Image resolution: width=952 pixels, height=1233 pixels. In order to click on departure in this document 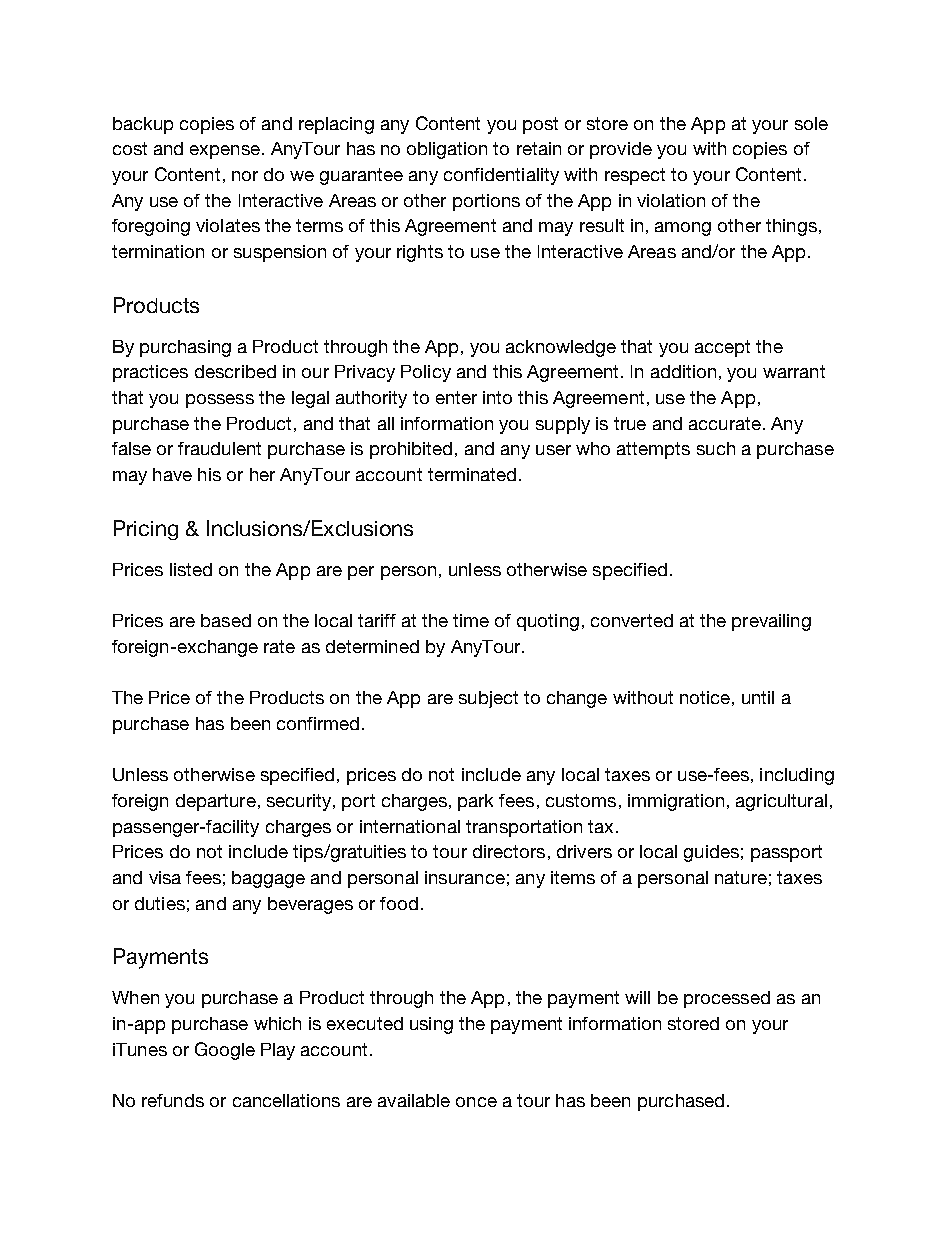, I will do `click(216, 802)`.
